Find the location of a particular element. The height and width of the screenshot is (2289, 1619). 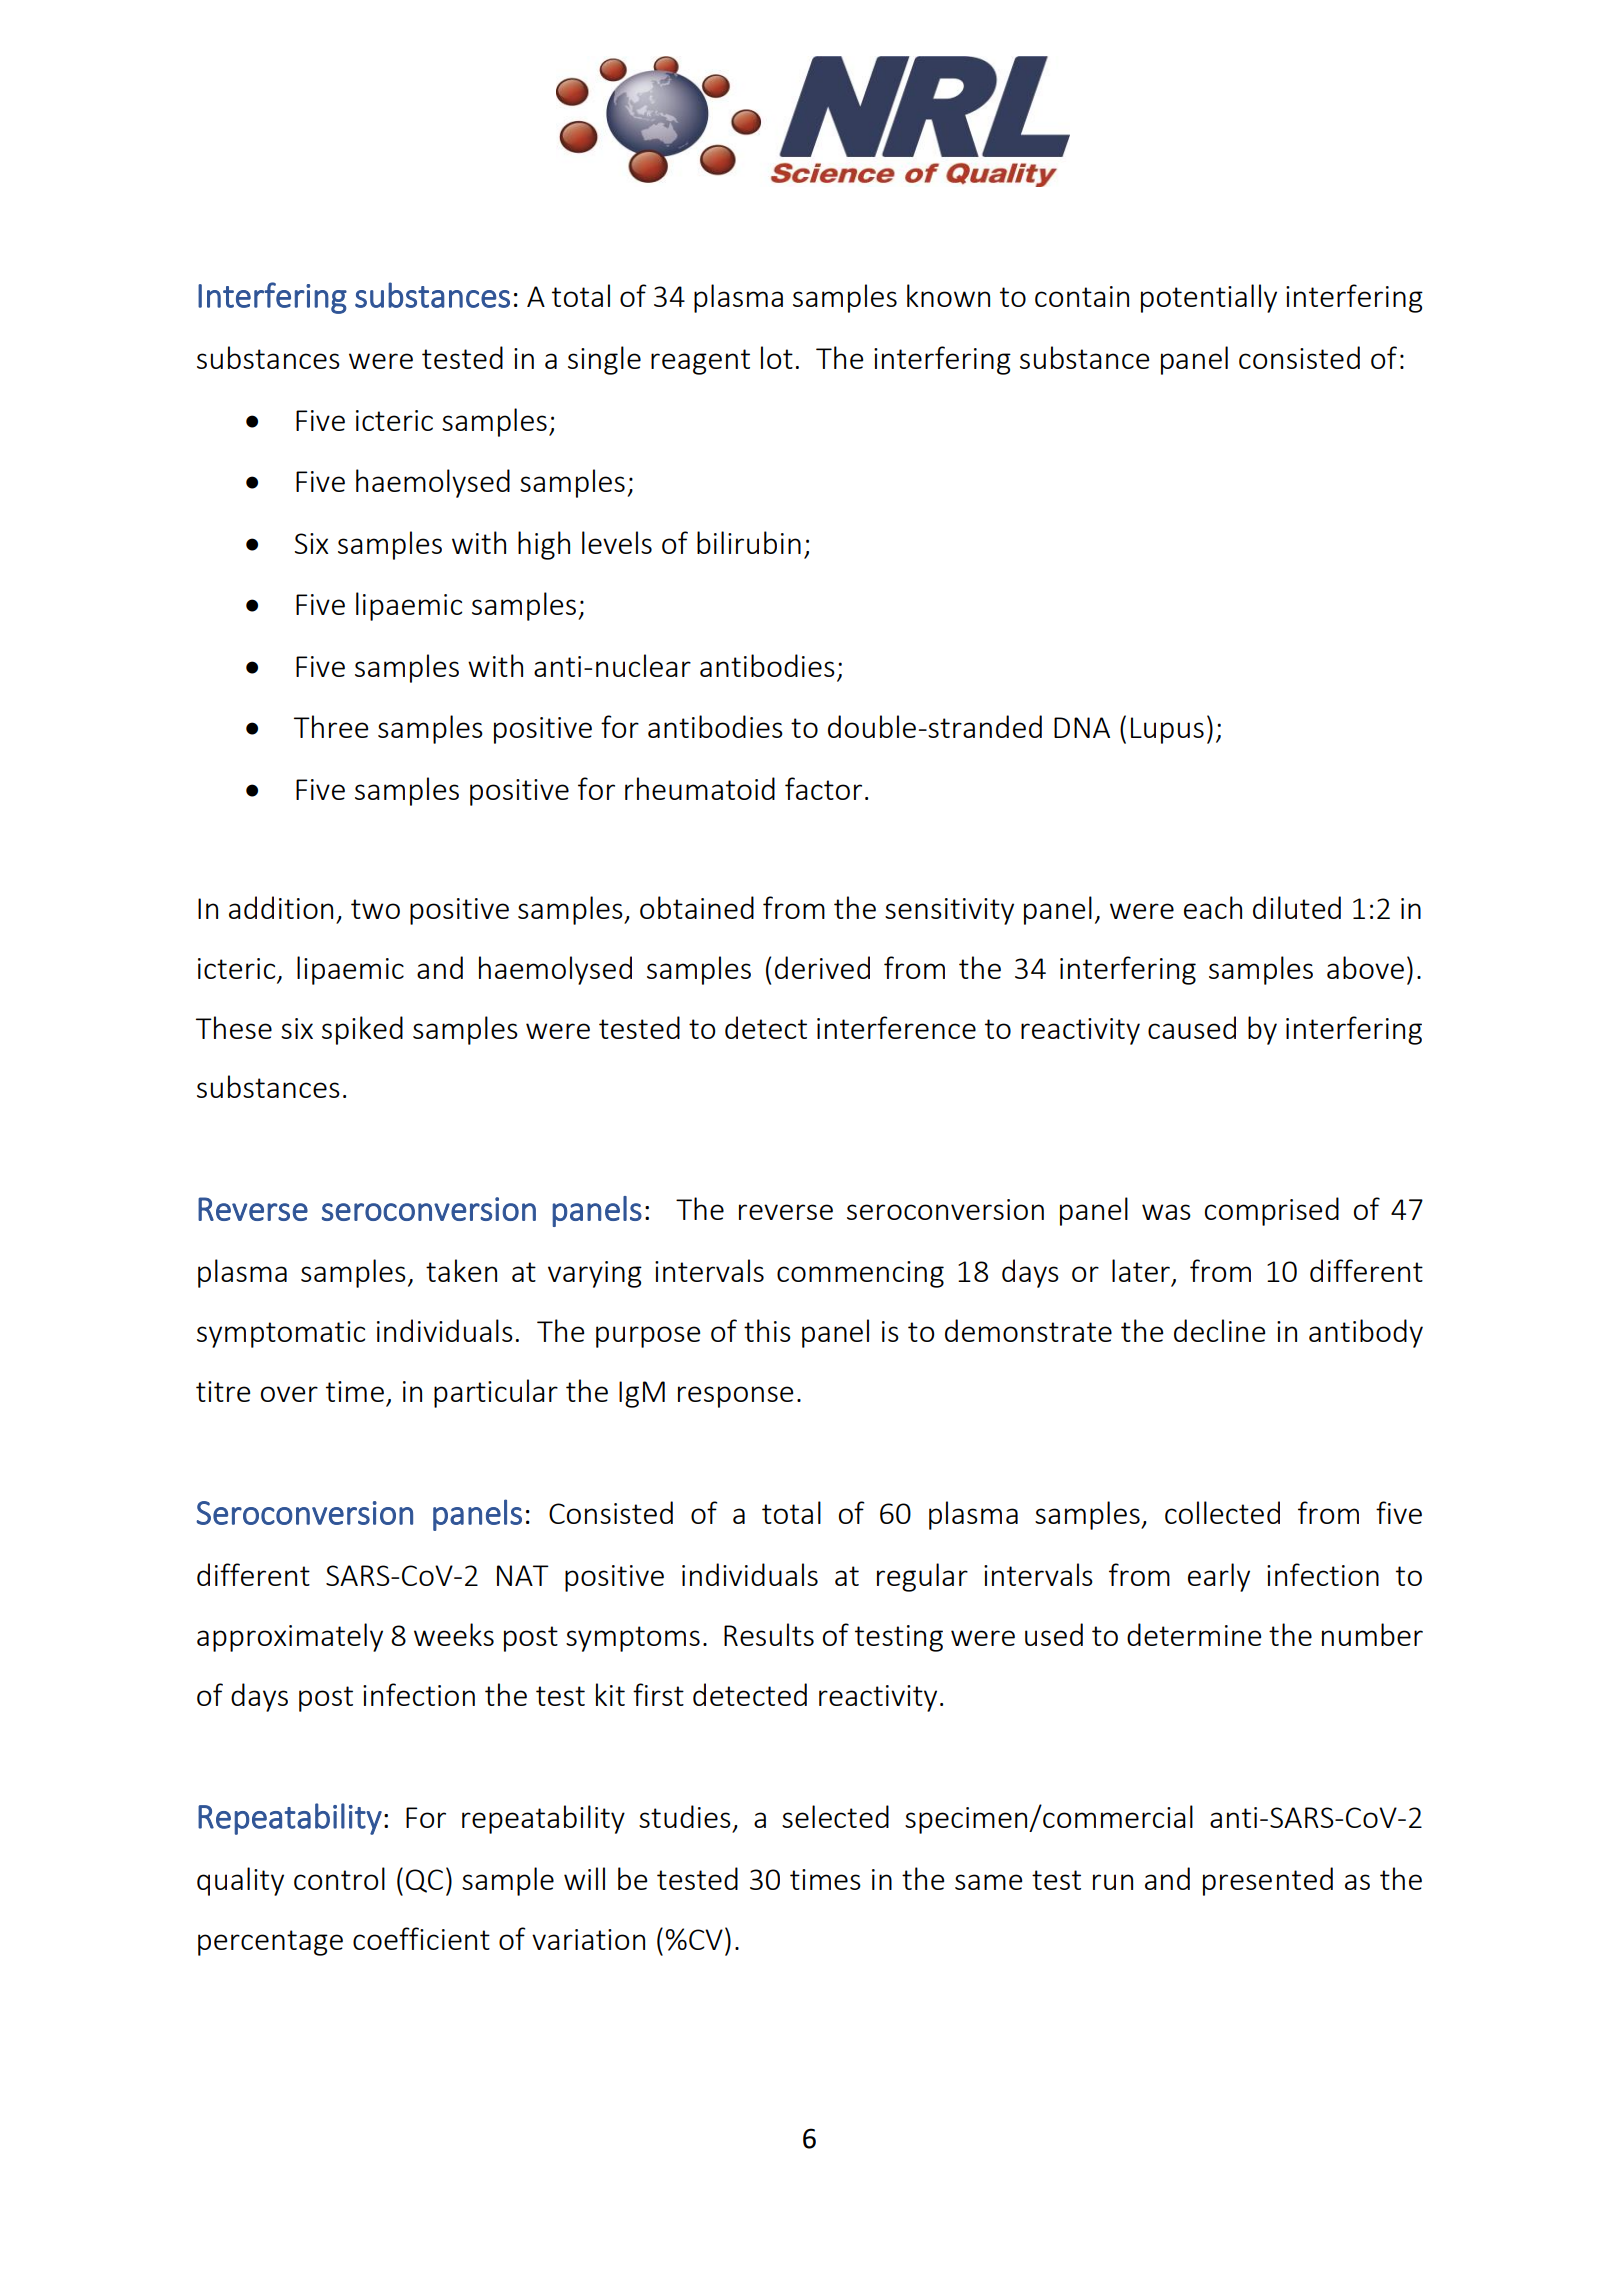

lot is located at coordinates (777, 357).
